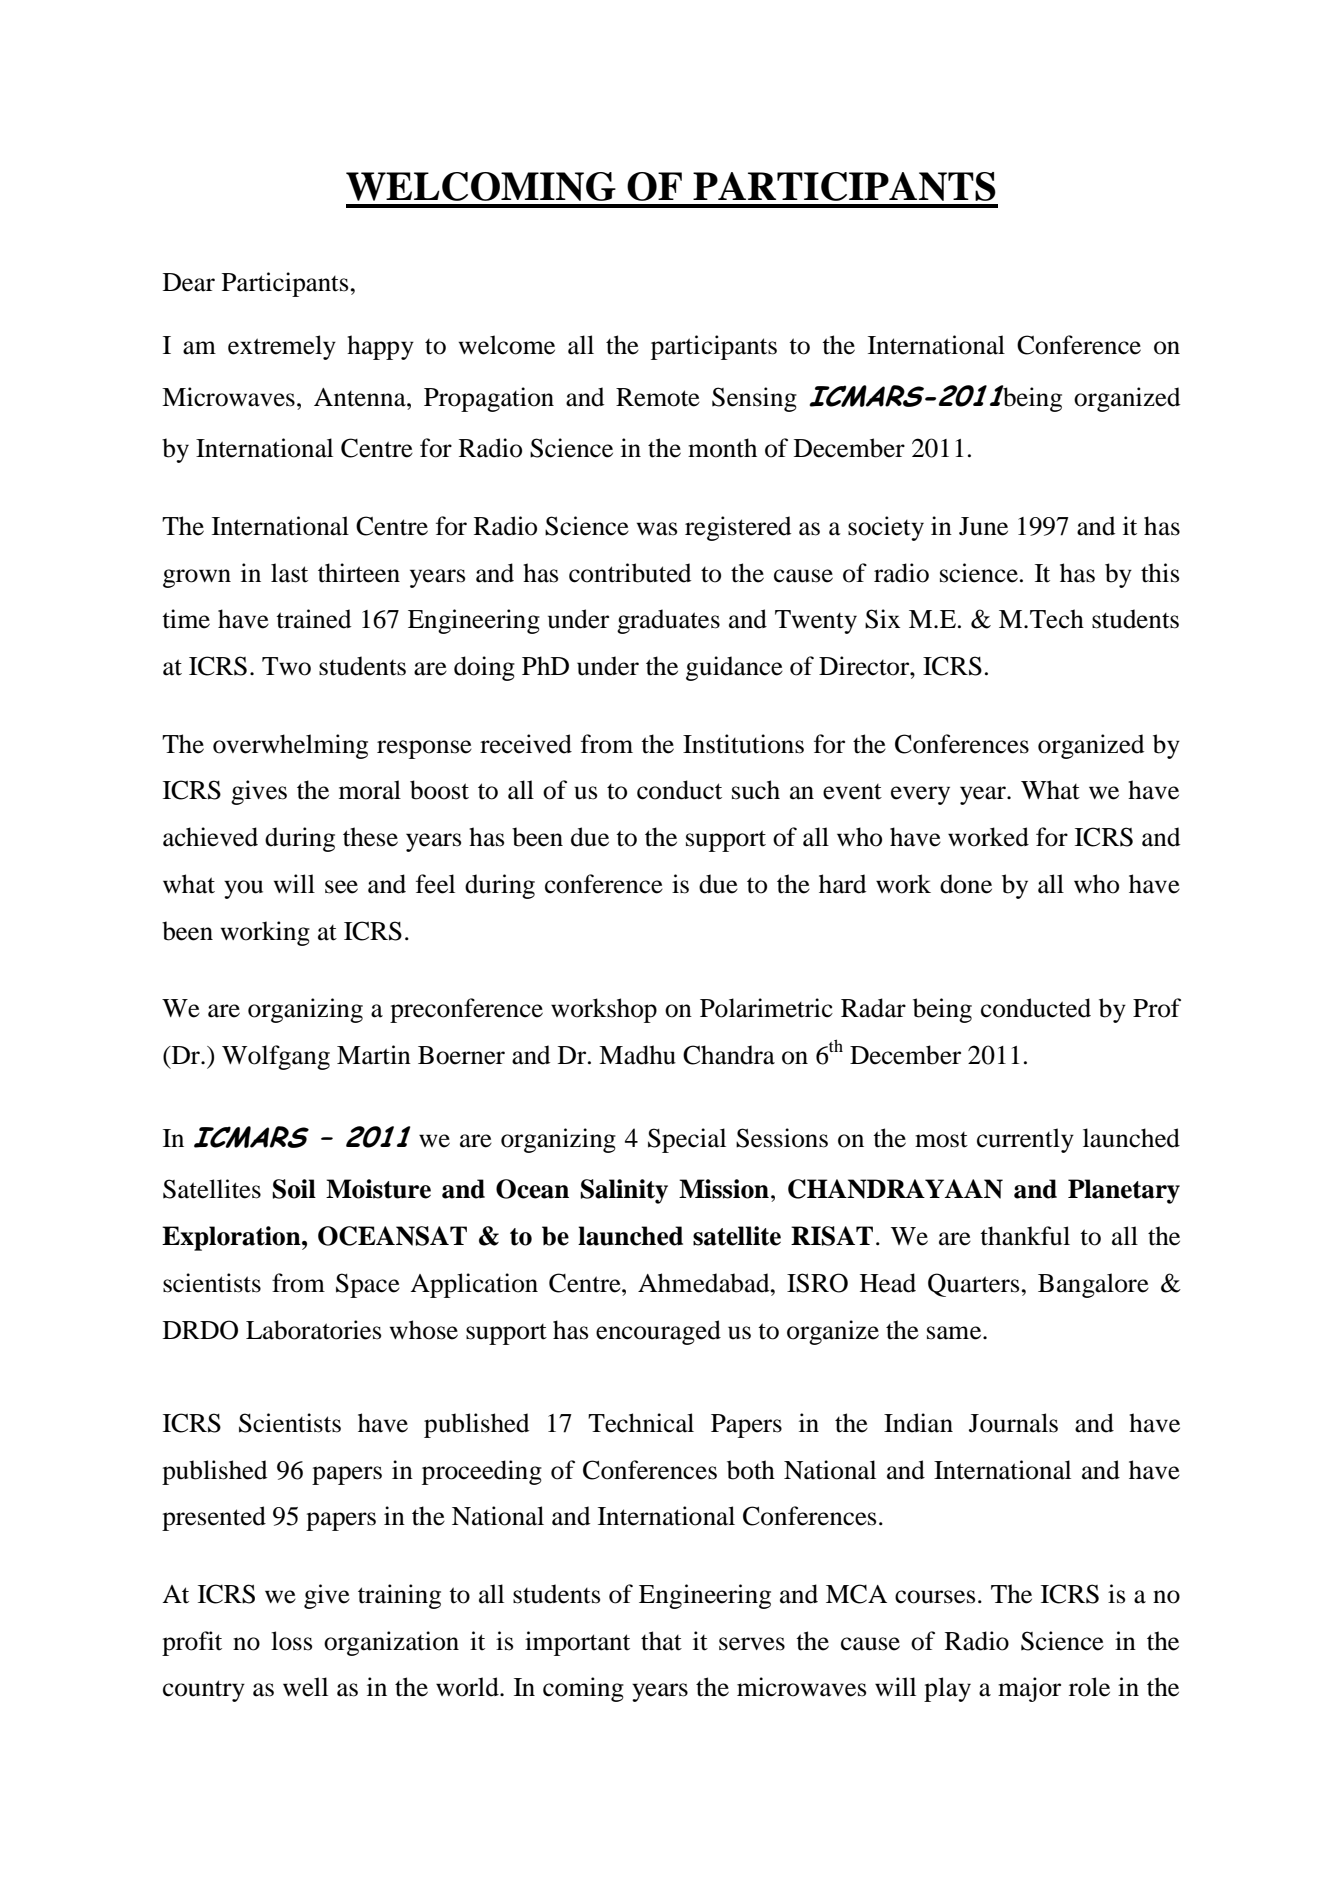  Describe the element at coordinates (658, 397) in the screenshot. I see `Remote` at that location.
